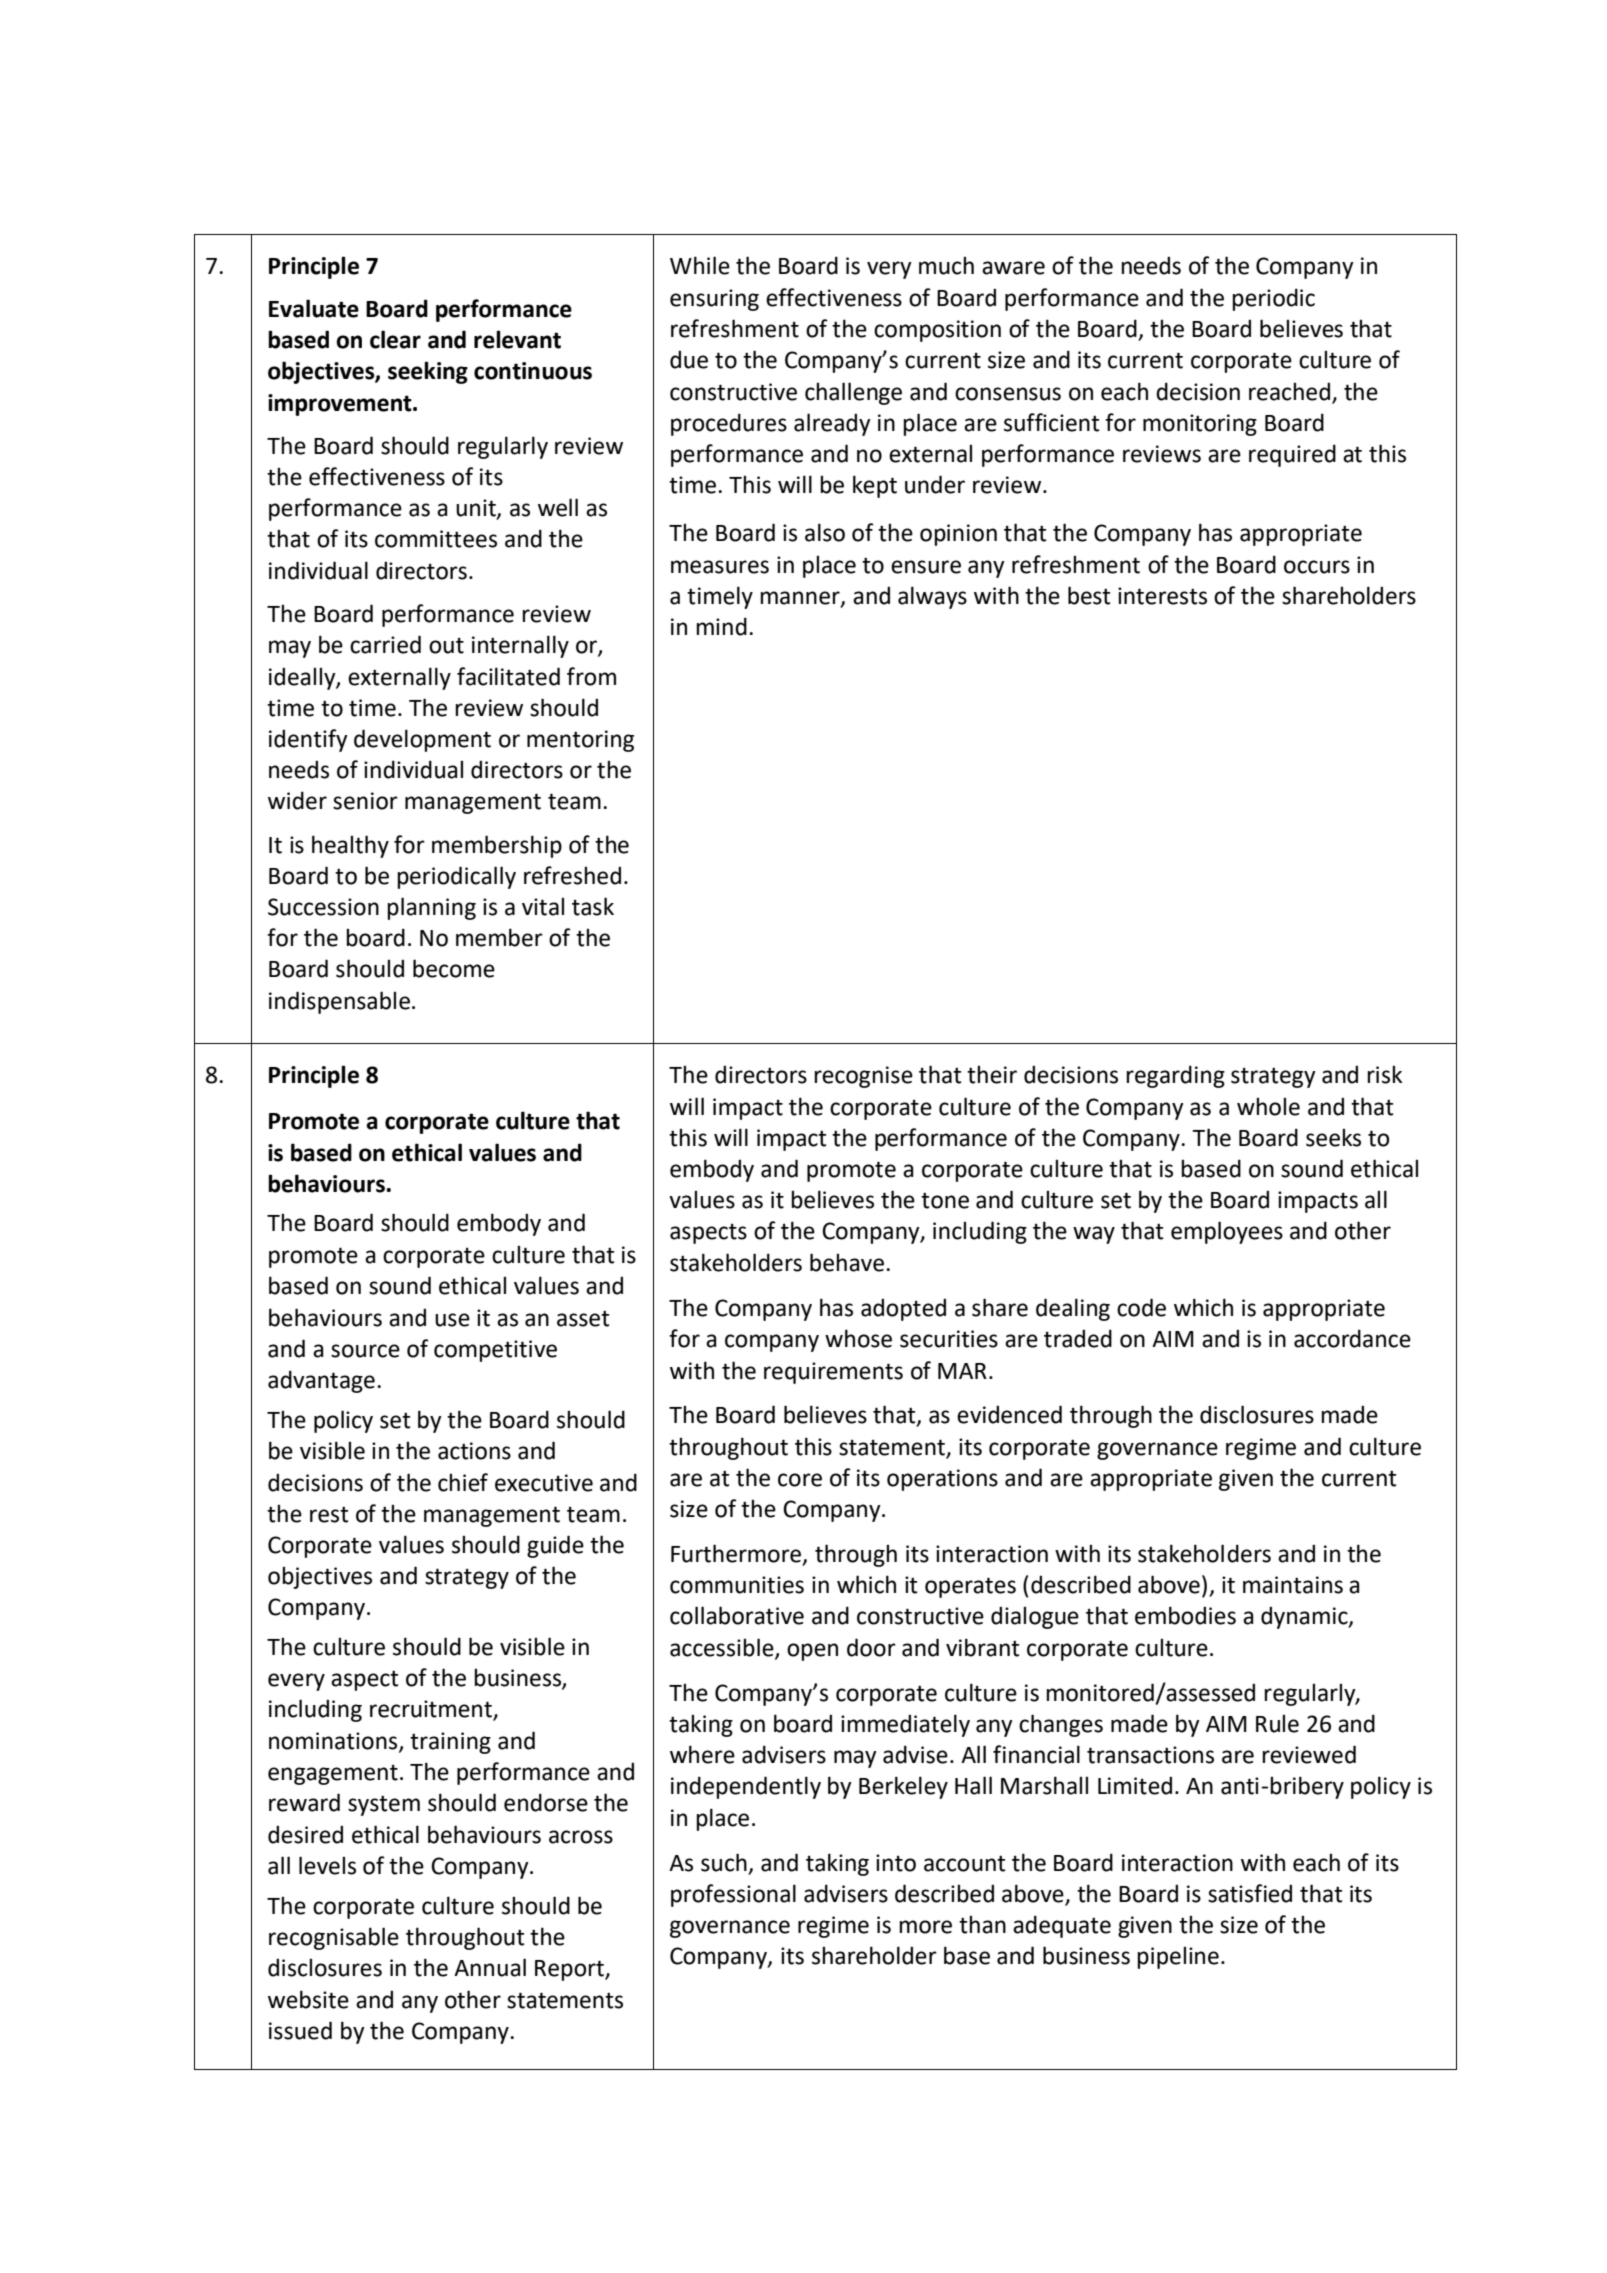 This screenshot has width=1607, height=2273. What do you see at coordinates (339, 1002) in the screenshot?
I see `indispensable` at bounding box center [339, 1002].
